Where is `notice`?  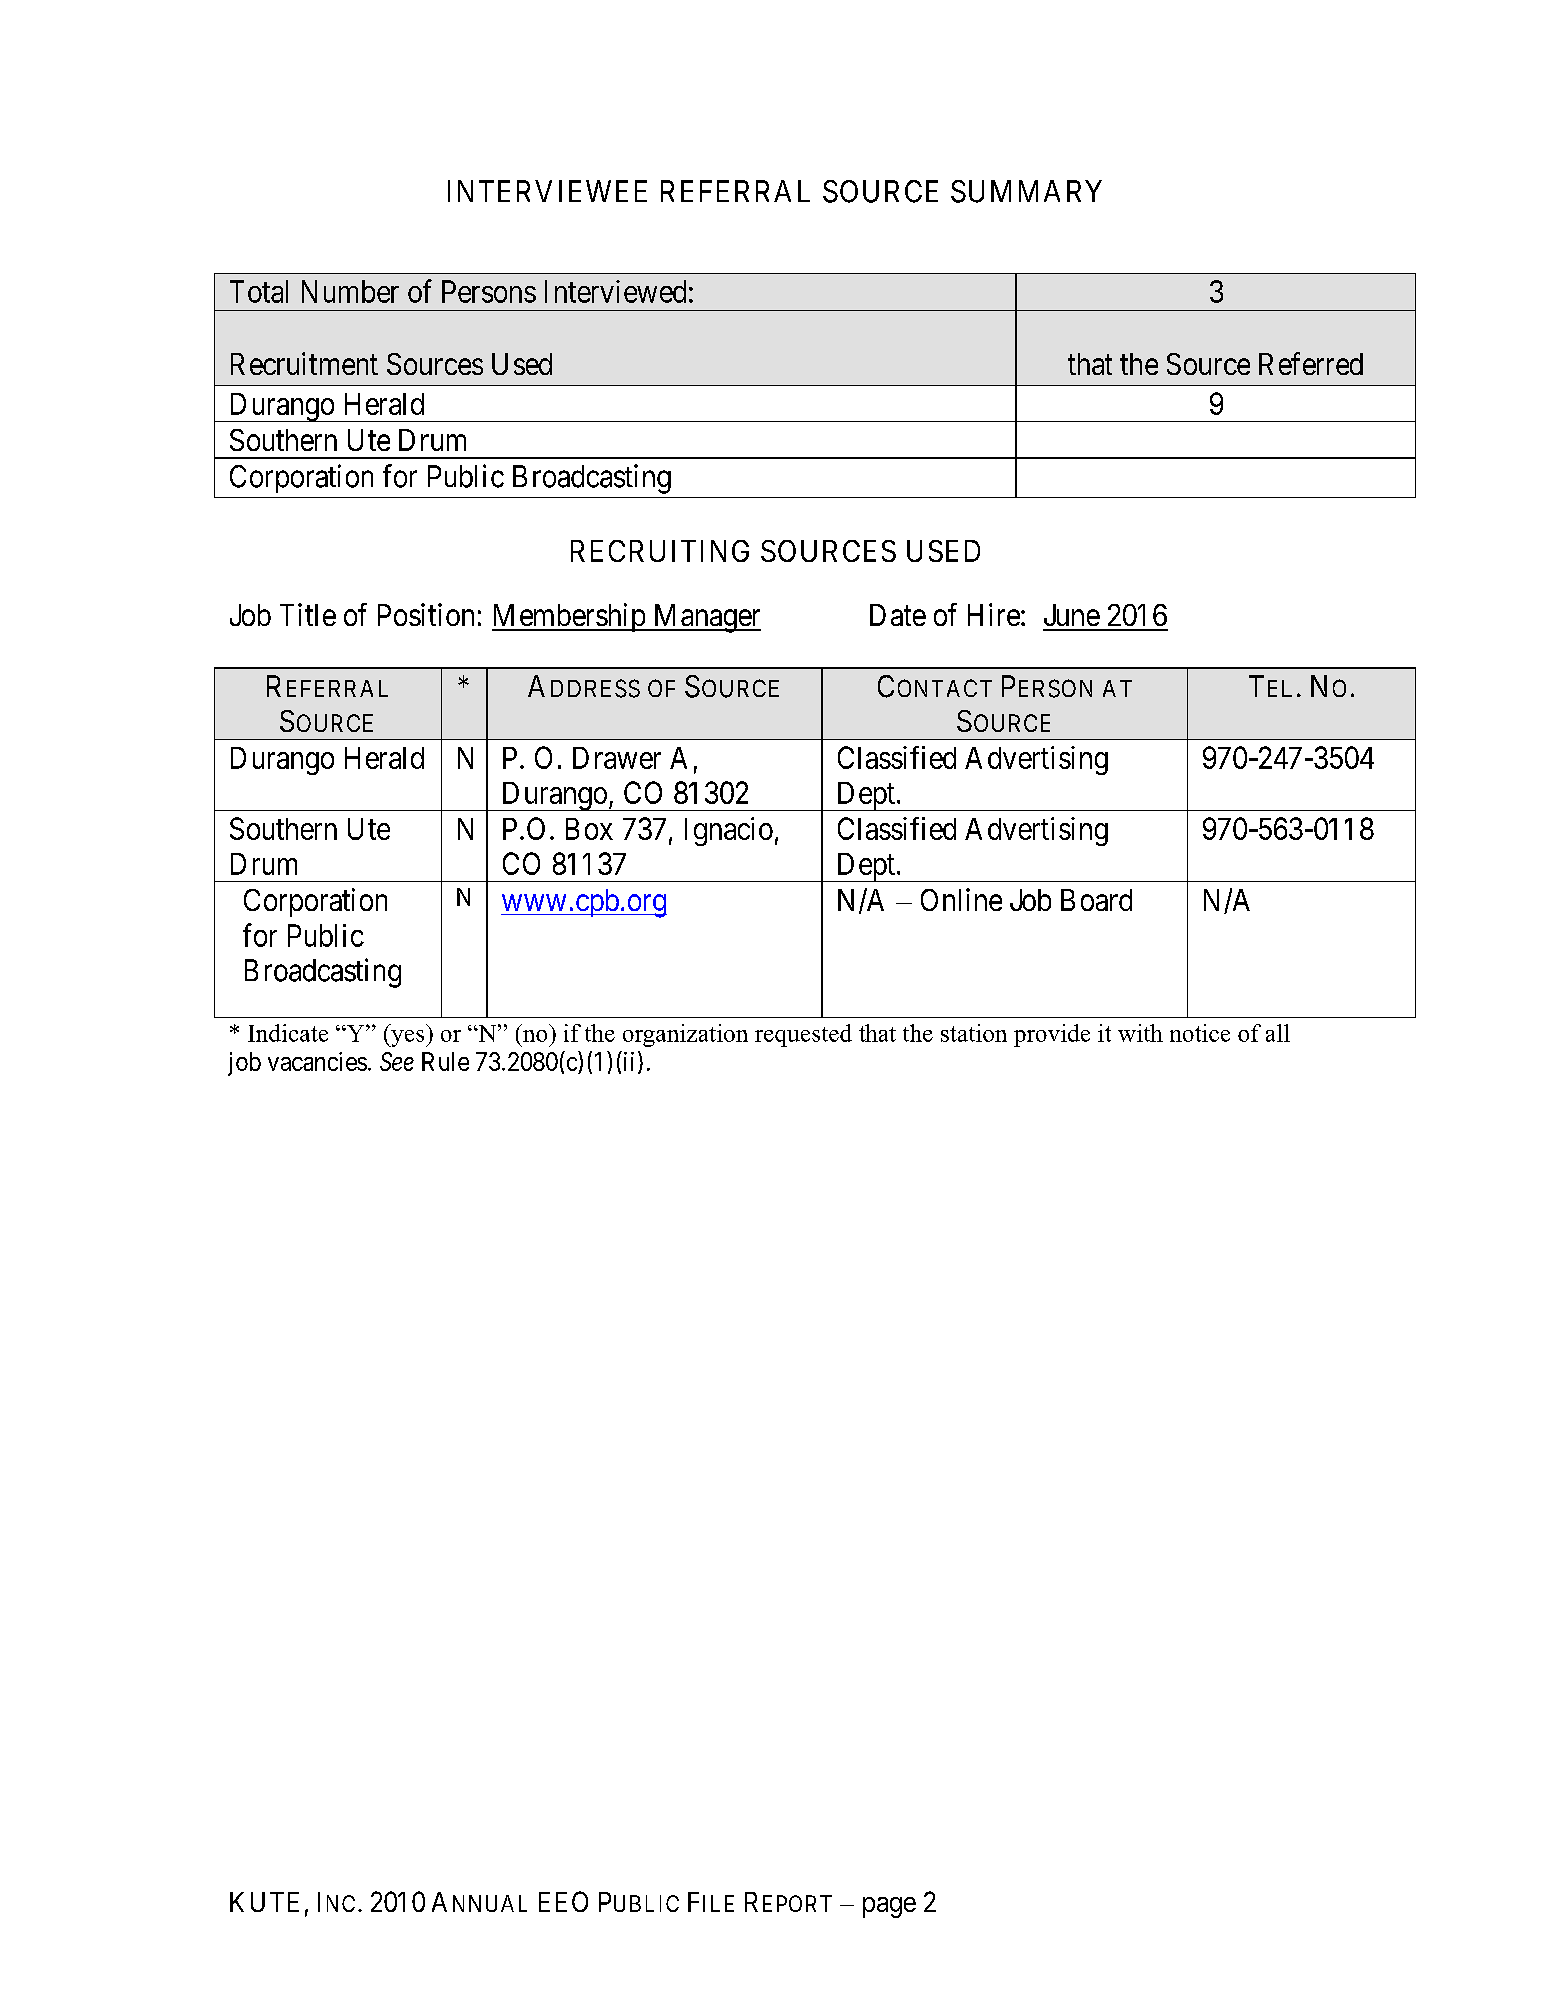
notice is located at coordinates (1200, 1033).
